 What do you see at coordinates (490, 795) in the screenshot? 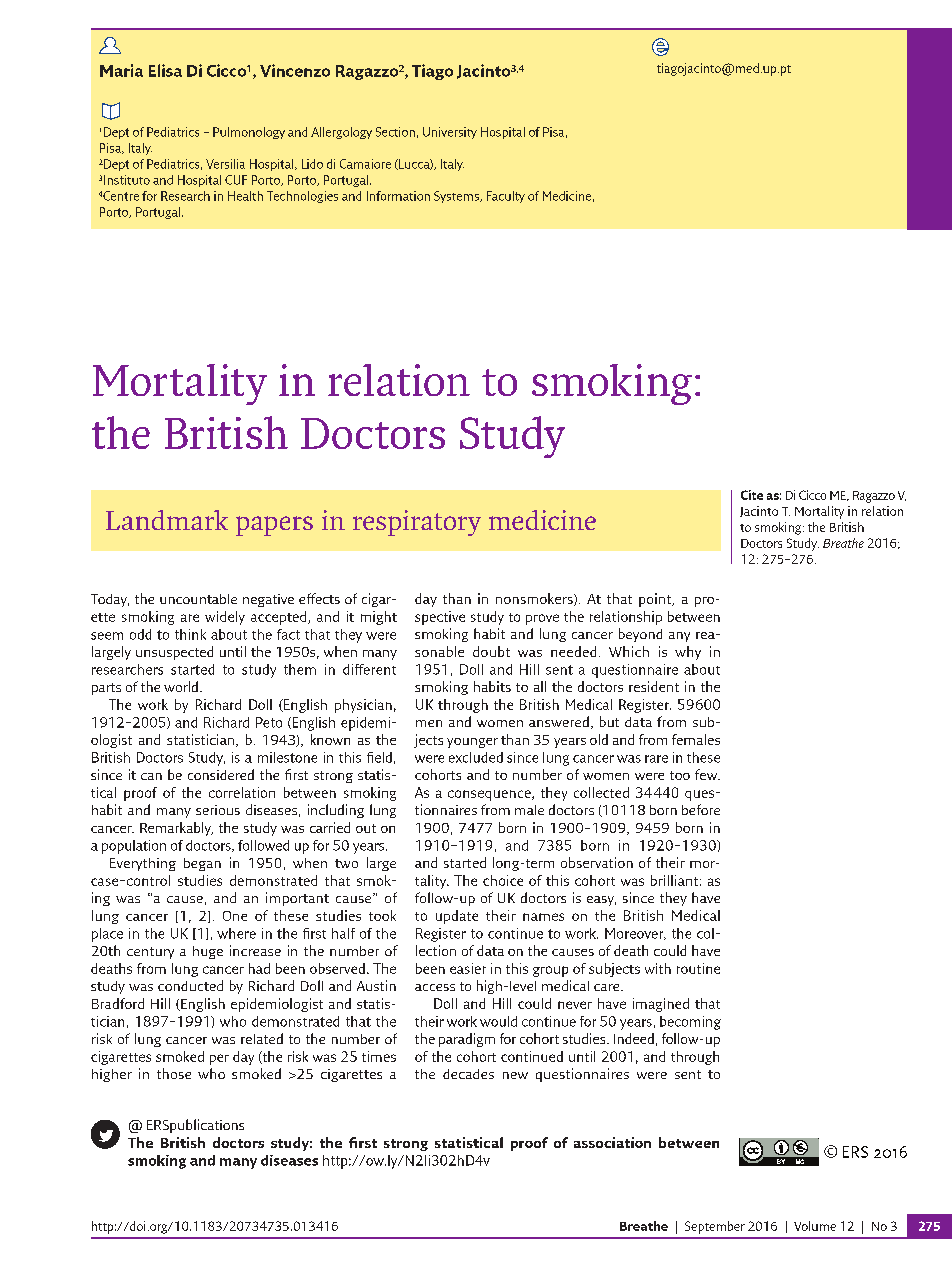
I see `consequence` at bounding box center [490, 795].
